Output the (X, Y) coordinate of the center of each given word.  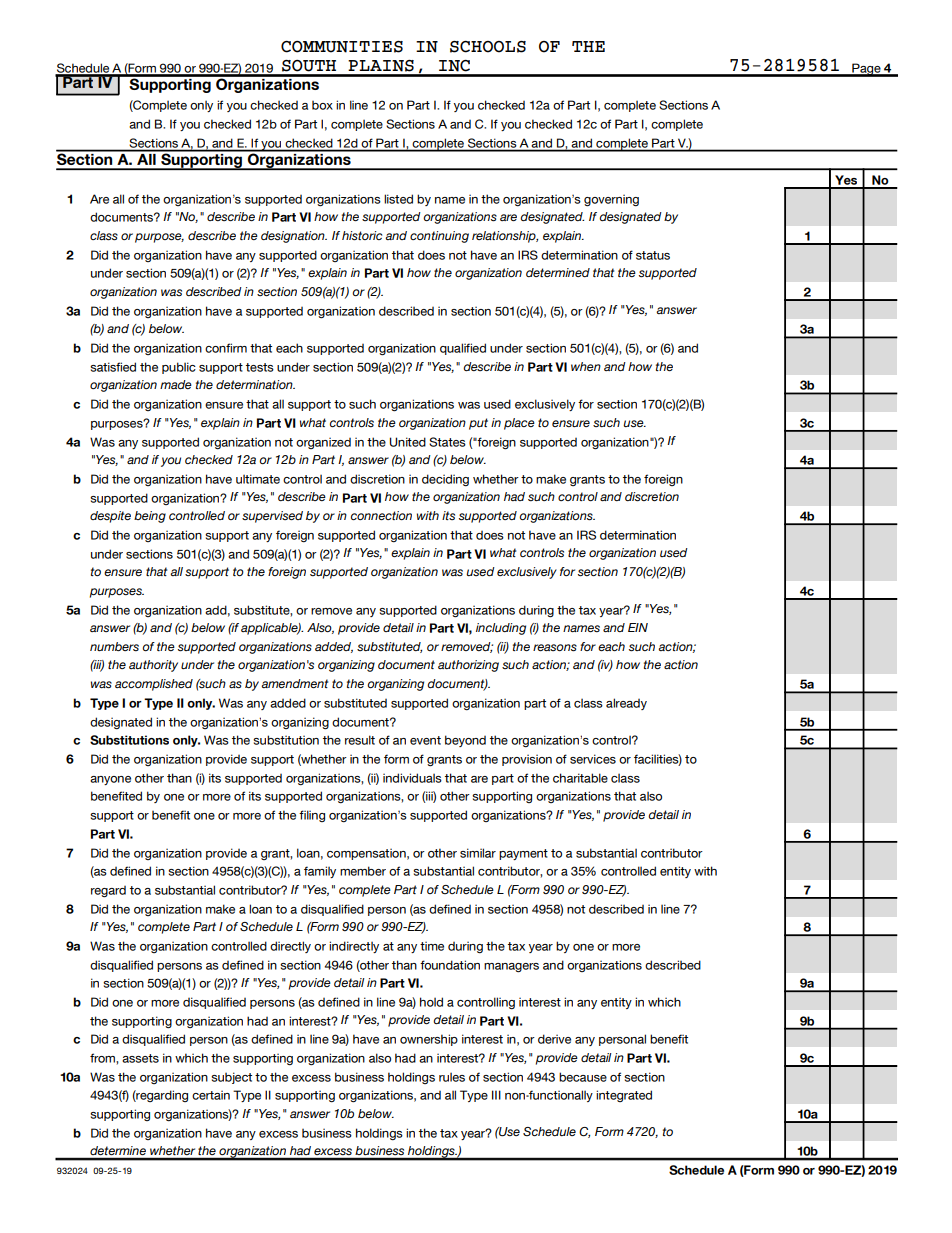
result (360, 740)
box (322, 105)
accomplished (154, 685)
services (593, 759)
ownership (429, 1040)
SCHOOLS (488, 47)
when (586, 366)
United (407, 442)
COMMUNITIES (342, 47)
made (176, 384)
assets (140, 1058)
